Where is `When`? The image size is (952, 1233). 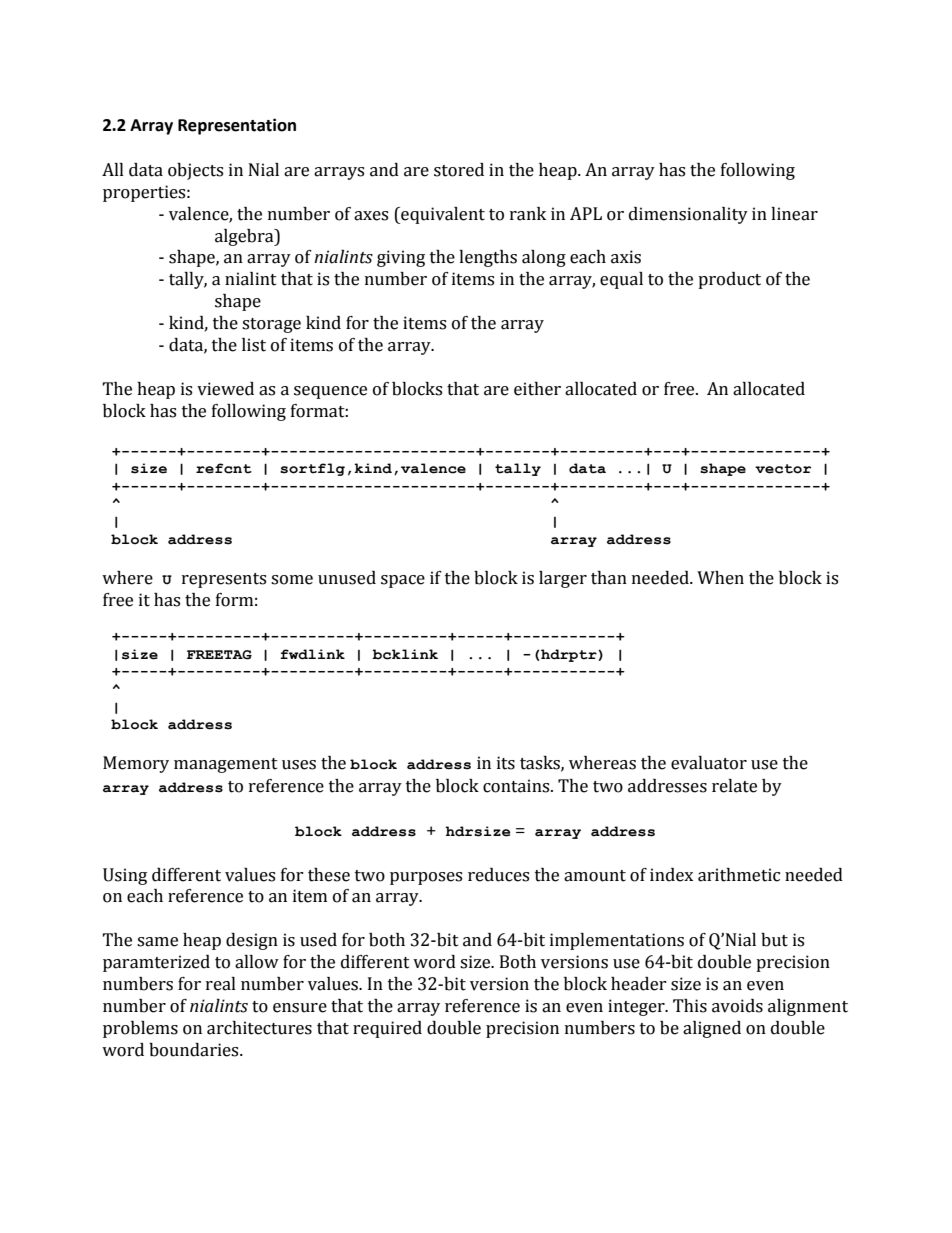 When is located at coordinates (720, 578).
